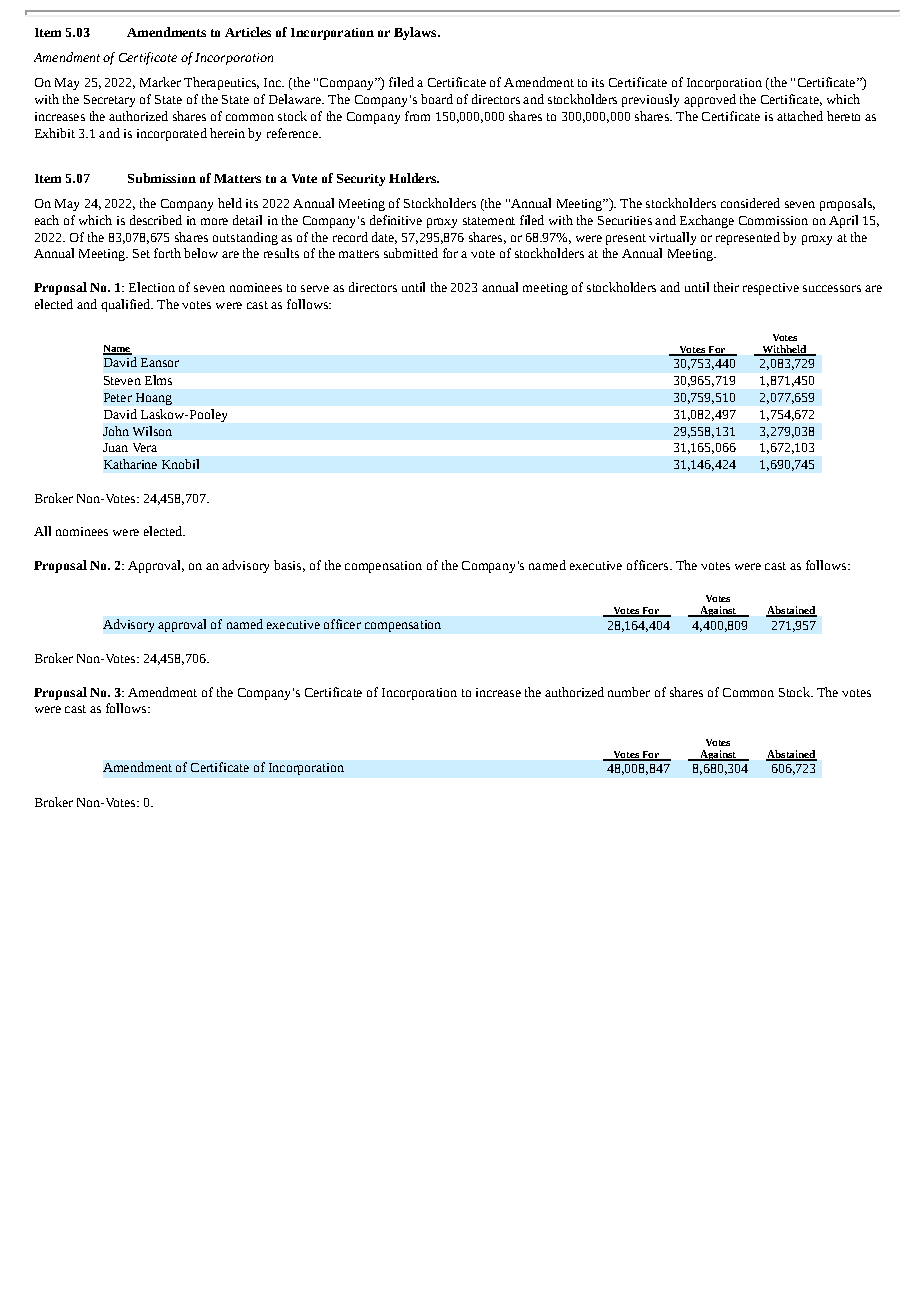 Image resolution: width=924 pixels, height=1308 pixels. What do you see at coordinates (416, 33) in the document?
I see `Bylaws` at bounding box center [416, 33].
